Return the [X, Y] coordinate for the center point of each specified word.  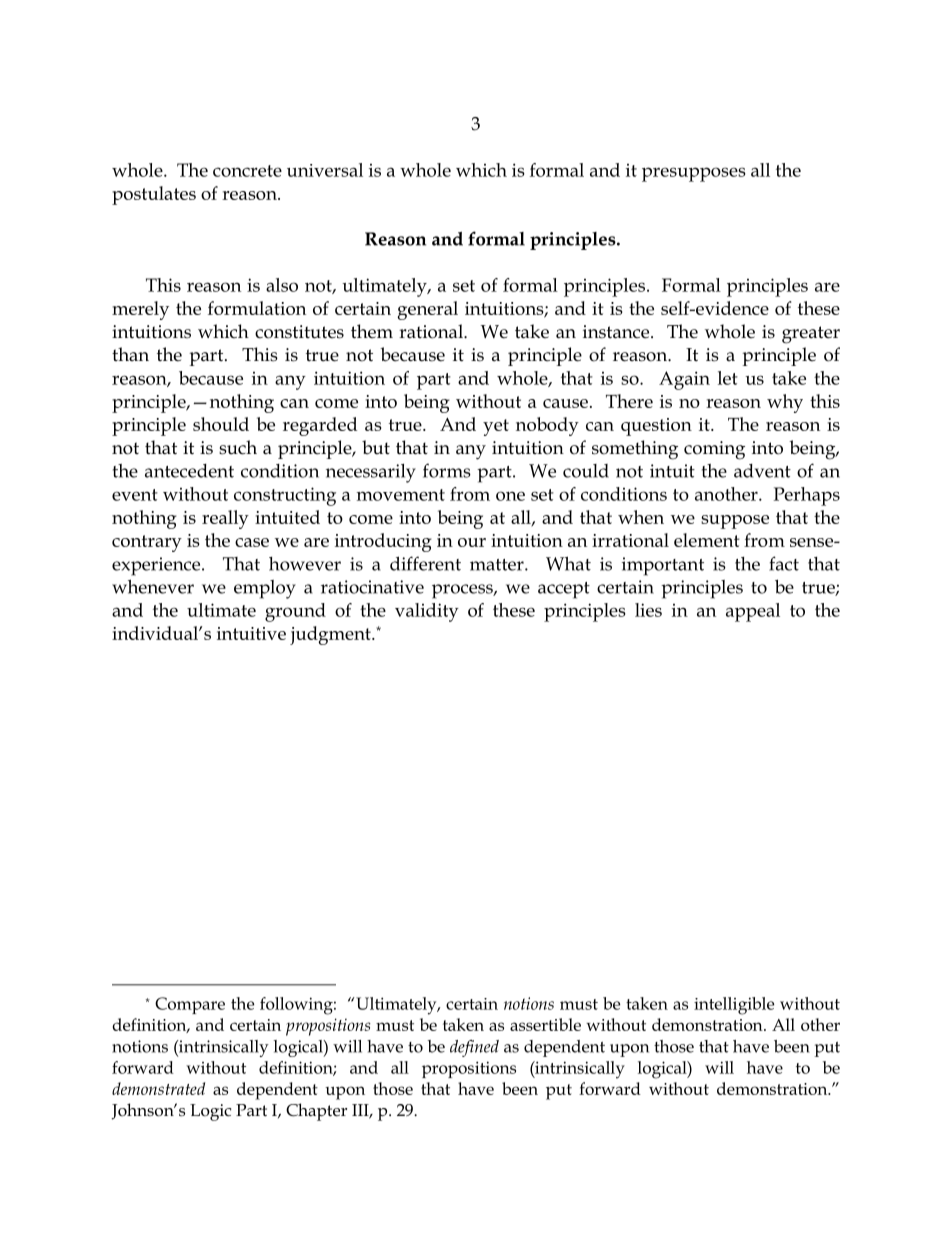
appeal [753, 612]
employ [265, 589]
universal [325, 170]
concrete [247, 171]
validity [427, 612]
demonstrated [158, 1088]
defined [474, 1048]
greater [811, 335]
